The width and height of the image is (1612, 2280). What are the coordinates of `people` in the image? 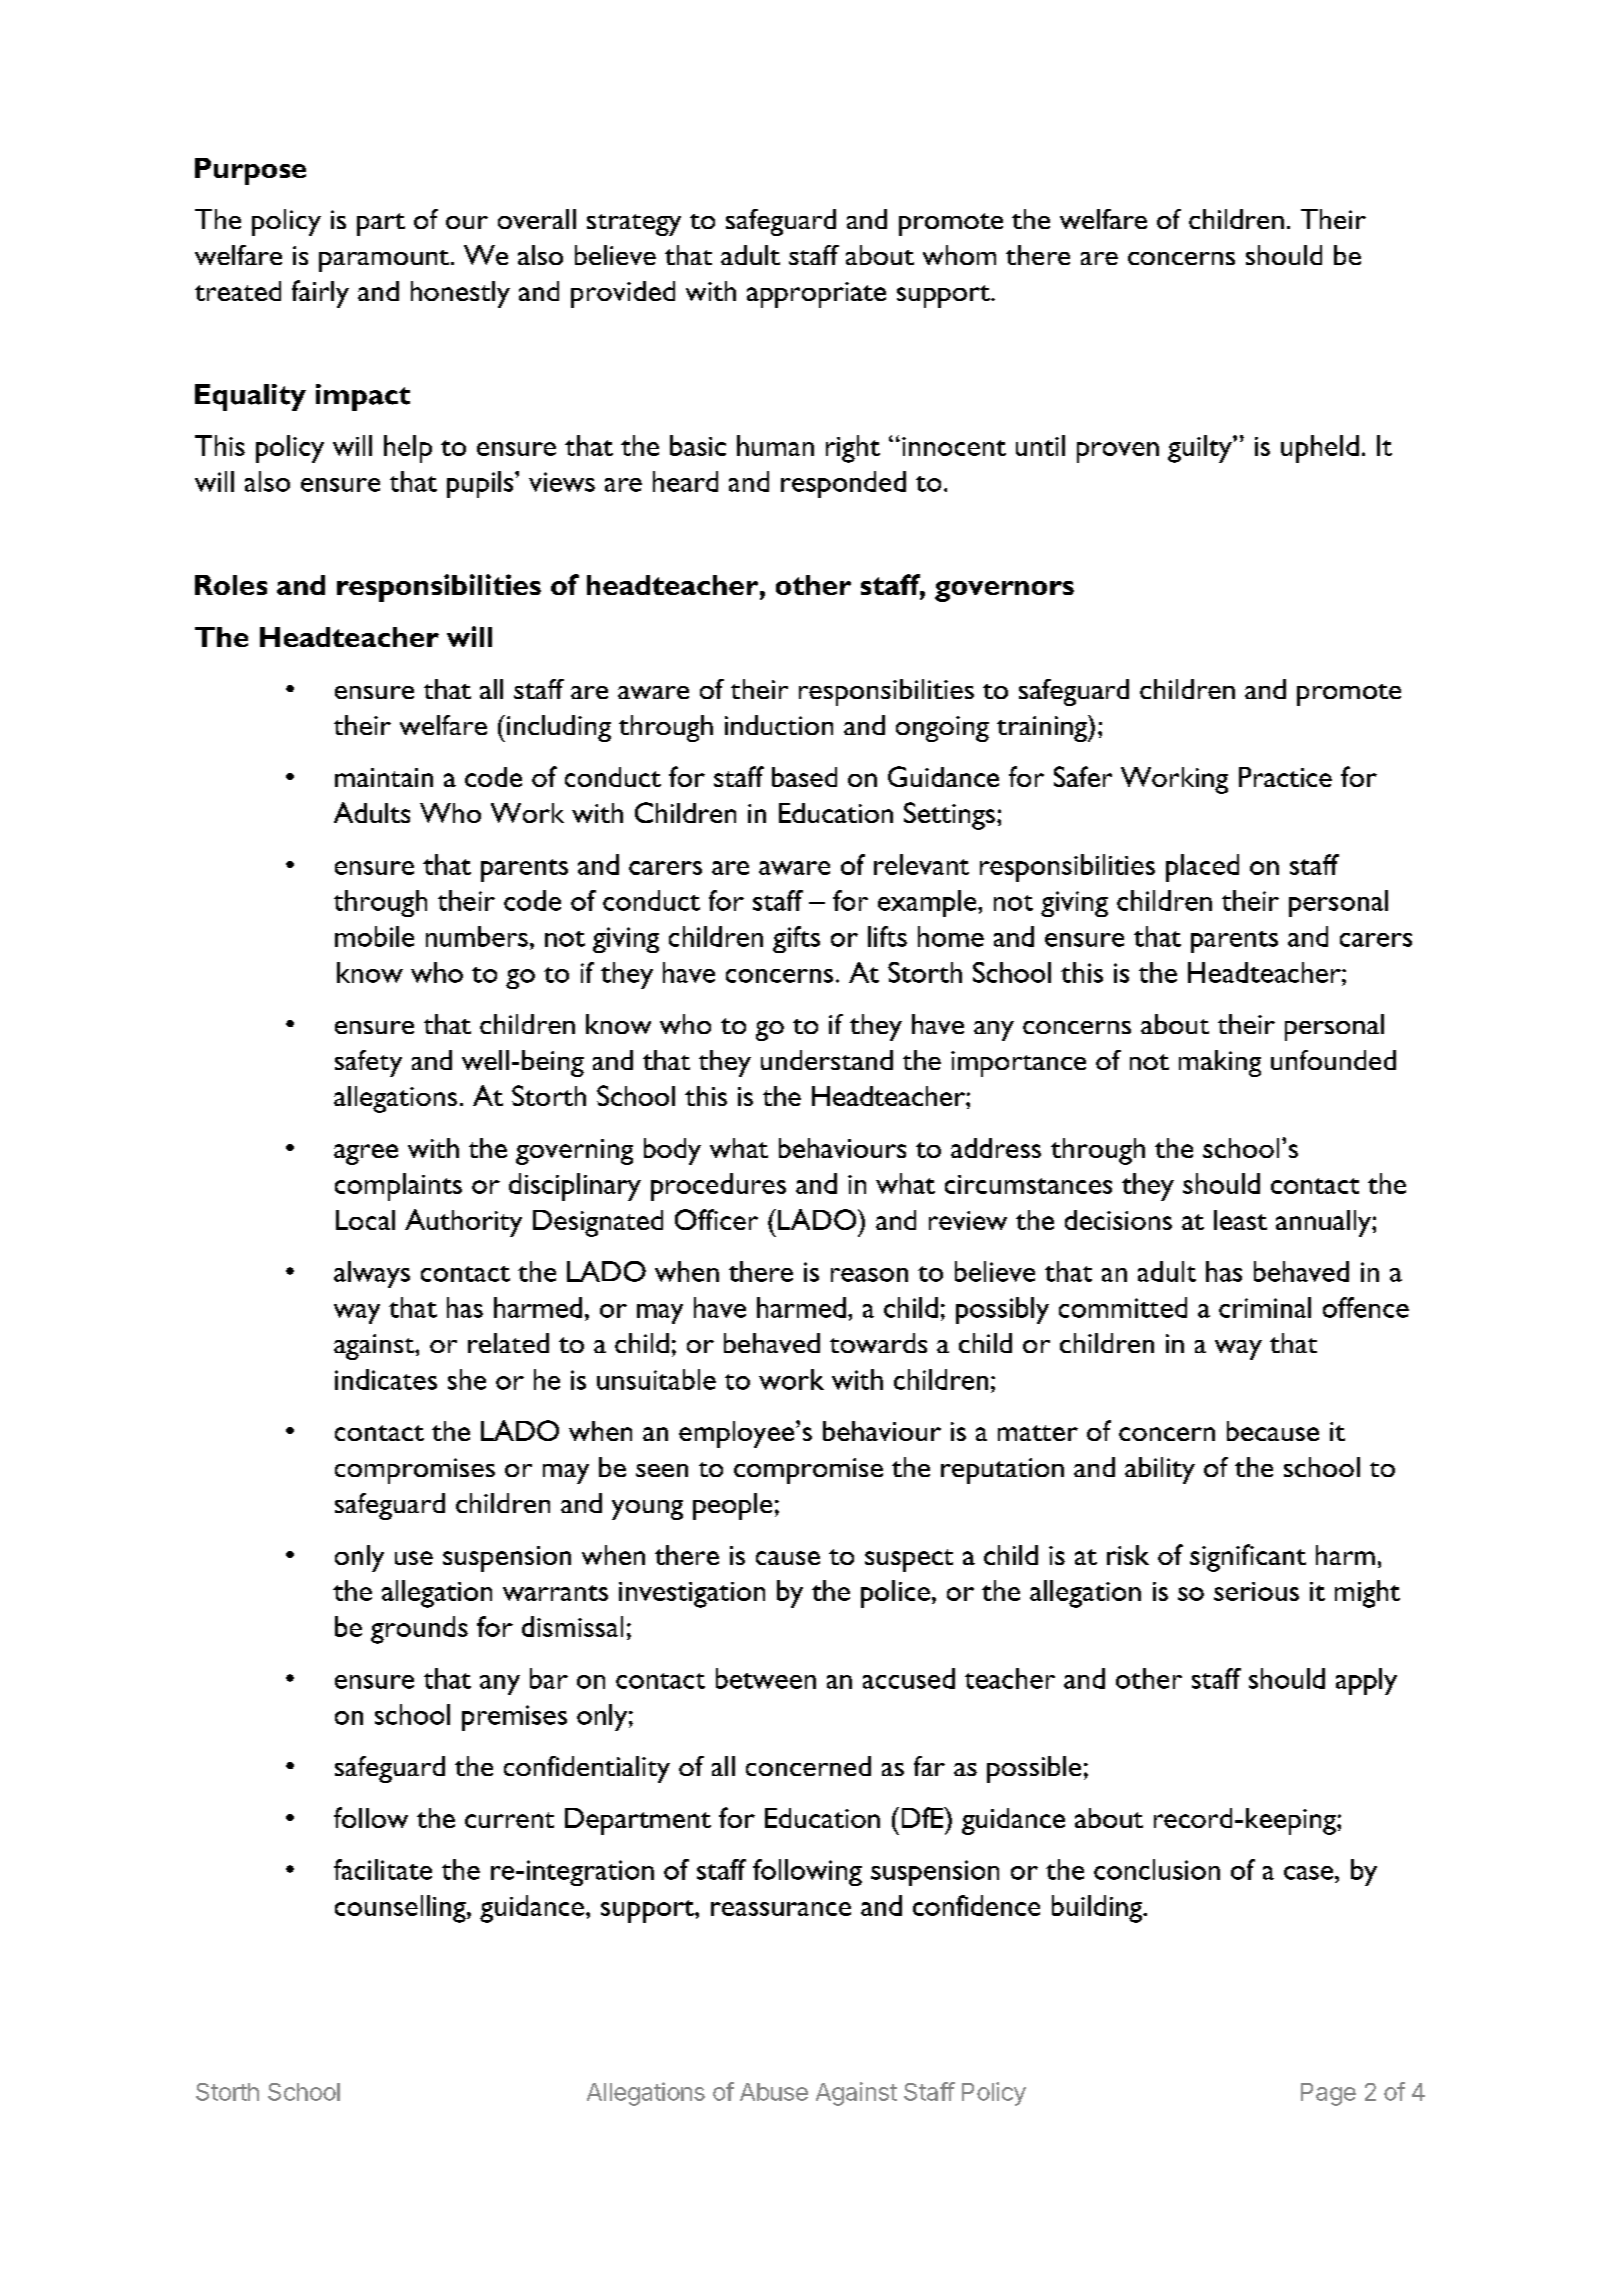 It's located at (732, 1506).
